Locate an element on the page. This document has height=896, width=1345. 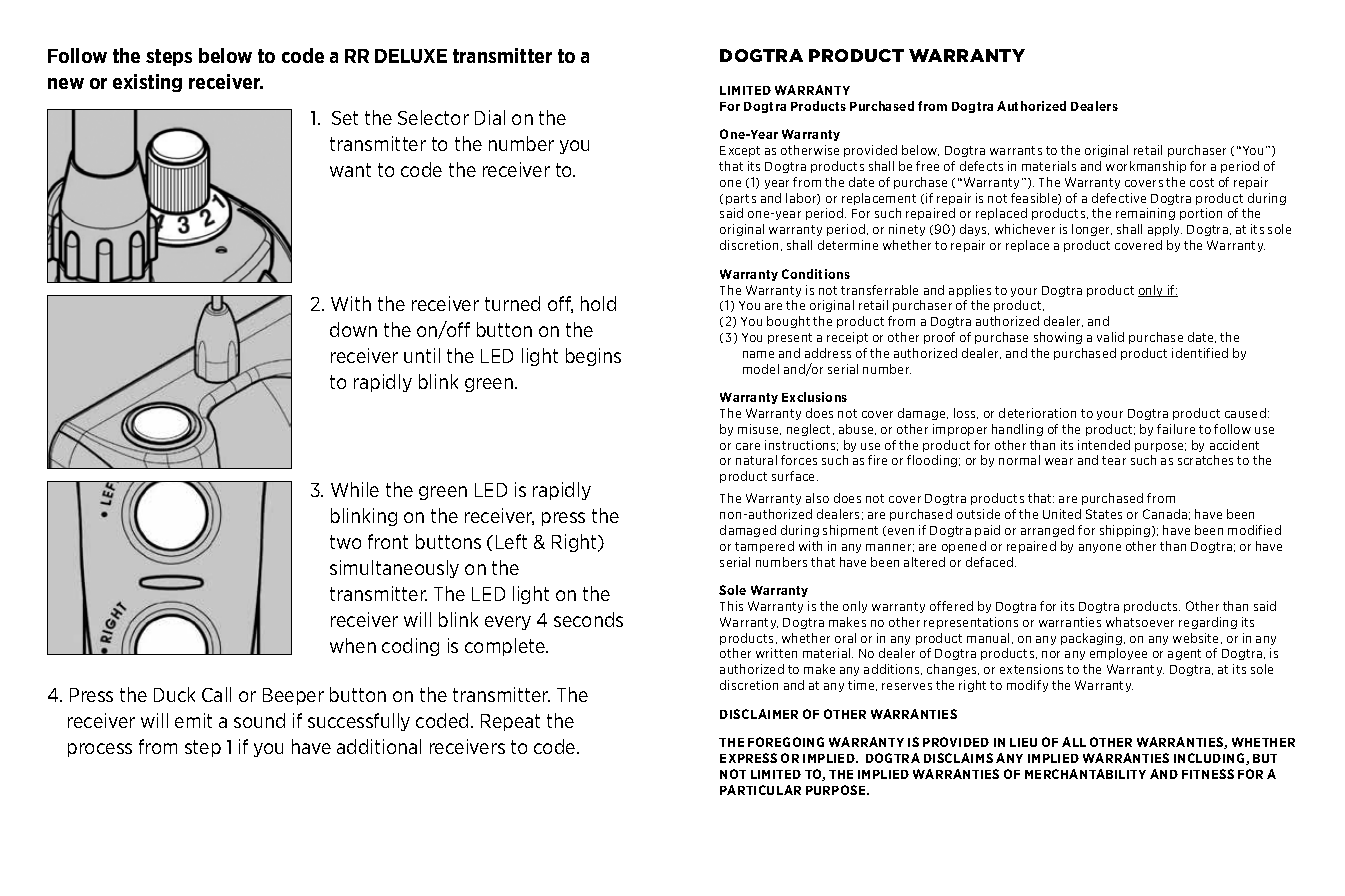
Dial is located at coordinates (490, 117).
